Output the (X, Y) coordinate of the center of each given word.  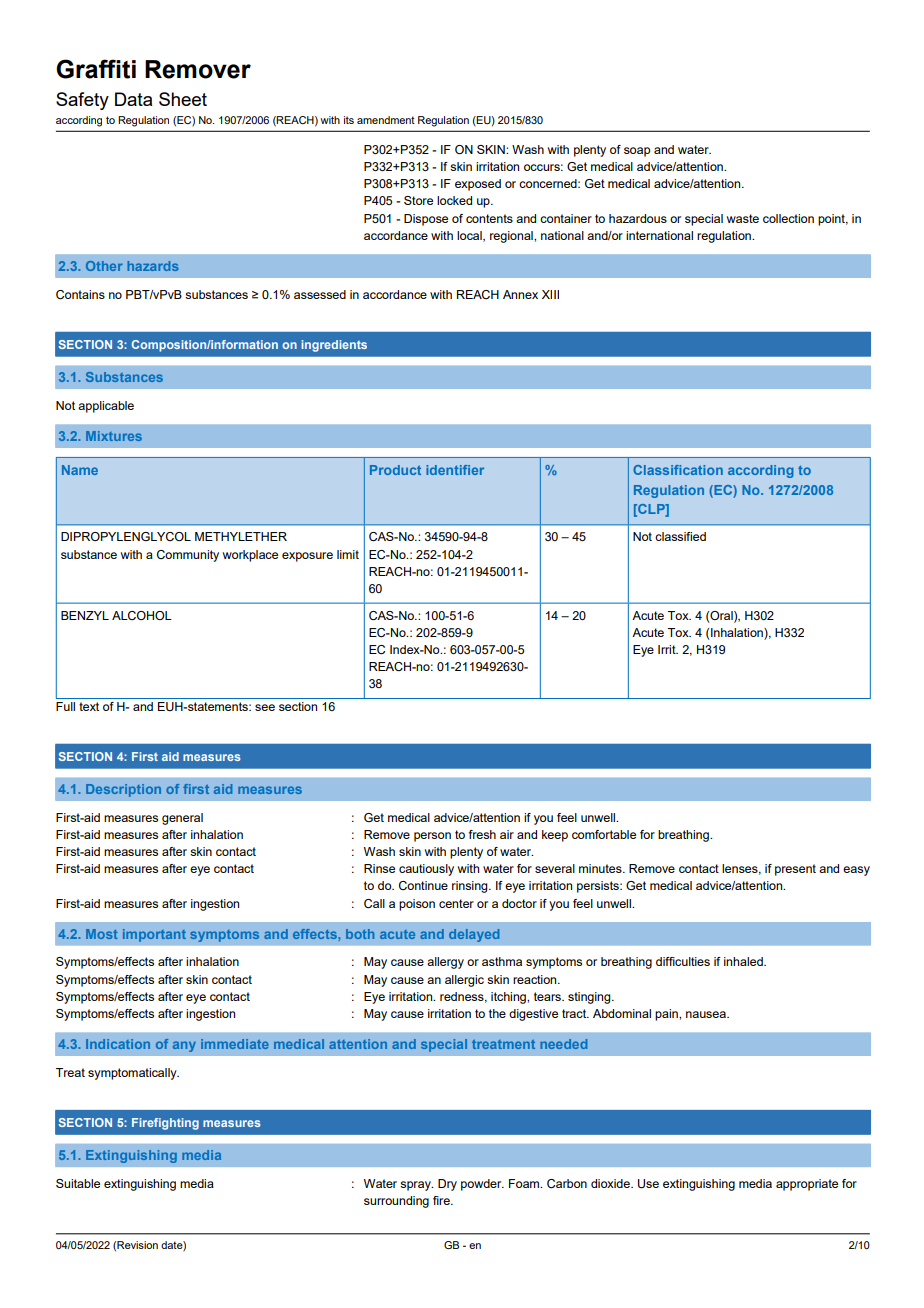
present (795, 870)
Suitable (78, 1183)
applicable (106, 407)
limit (348, 554)
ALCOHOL (142, 615)
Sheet (183, 99)
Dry (447, 1185)
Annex (520, 294)
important (154, 935)
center (456, 903)
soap (637, 152)
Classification (678, 470)
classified (680, 536)
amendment (386, 120)
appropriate (807, 1185)
